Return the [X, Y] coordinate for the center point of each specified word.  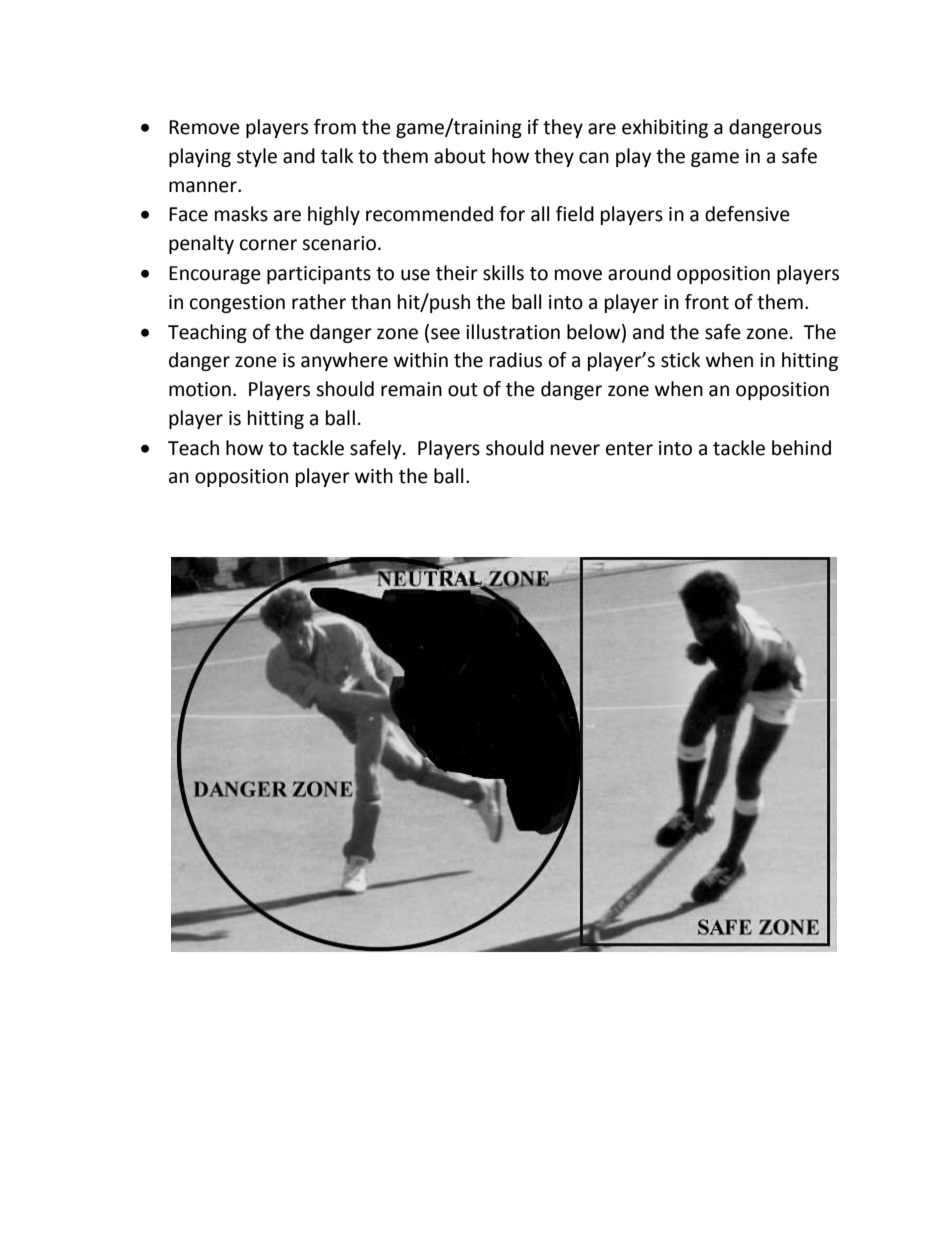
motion [200, 389]
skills [503, 273]
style [257, 157]
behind [801, 448]
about [460, 156]
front [707, 302]
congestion [237, 304]
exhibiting [665, 128]
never [575, 450]
